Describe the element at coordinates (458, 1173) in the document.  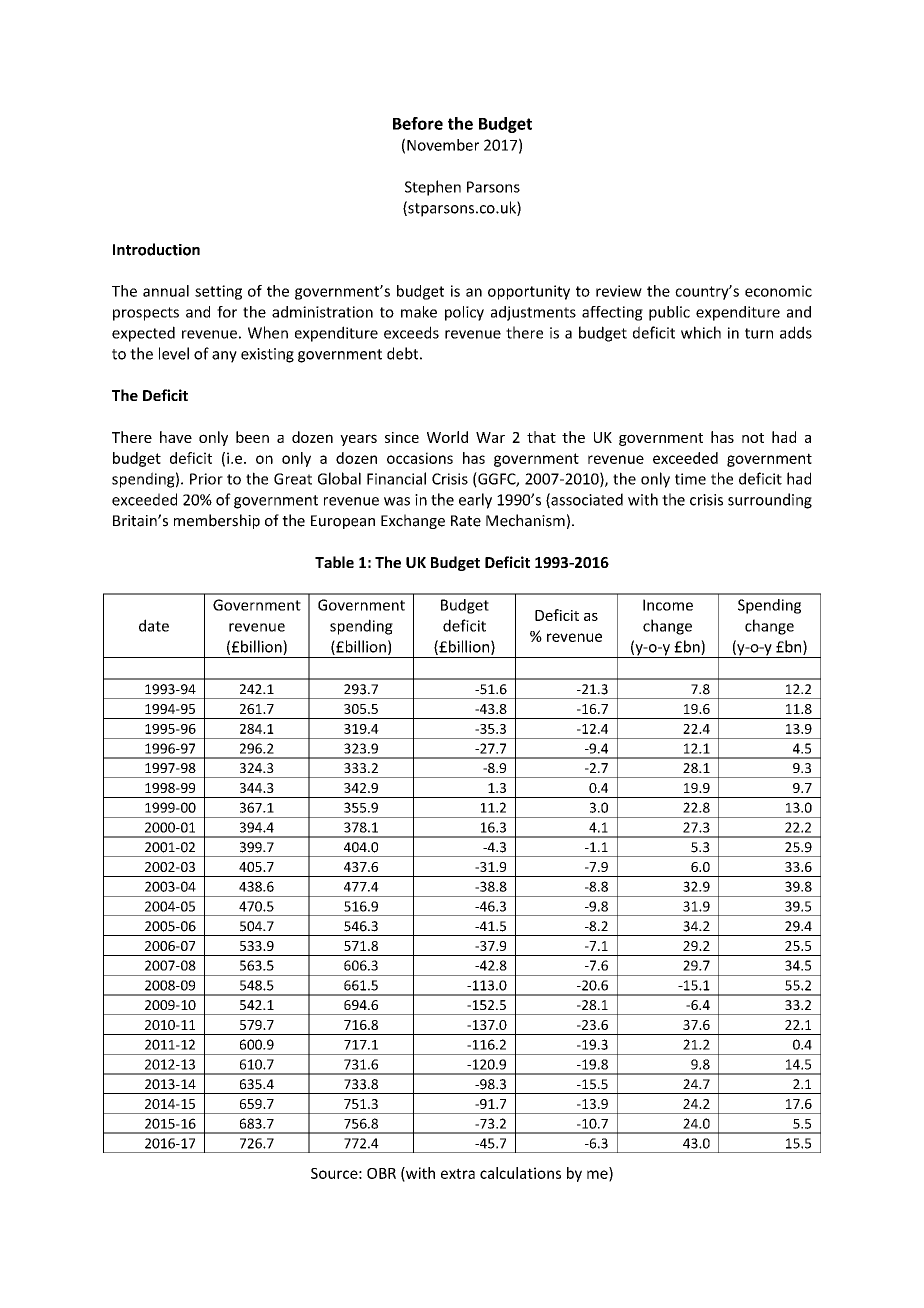
I see `extra` at that location.
